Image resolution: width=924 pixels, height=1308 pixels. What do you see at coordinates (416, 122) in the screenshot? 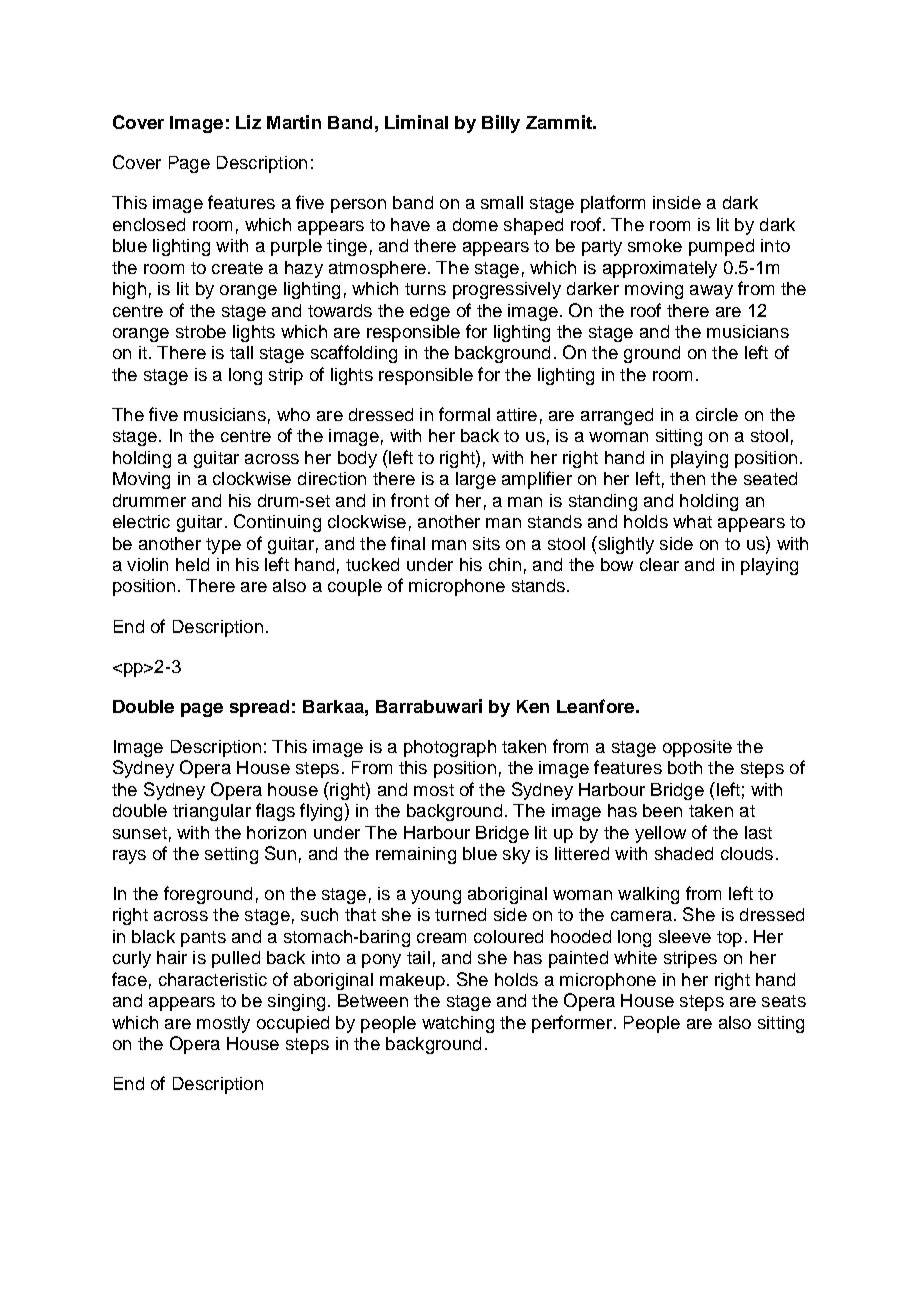
I see `Liminal` at bounding box center [416, 122].
